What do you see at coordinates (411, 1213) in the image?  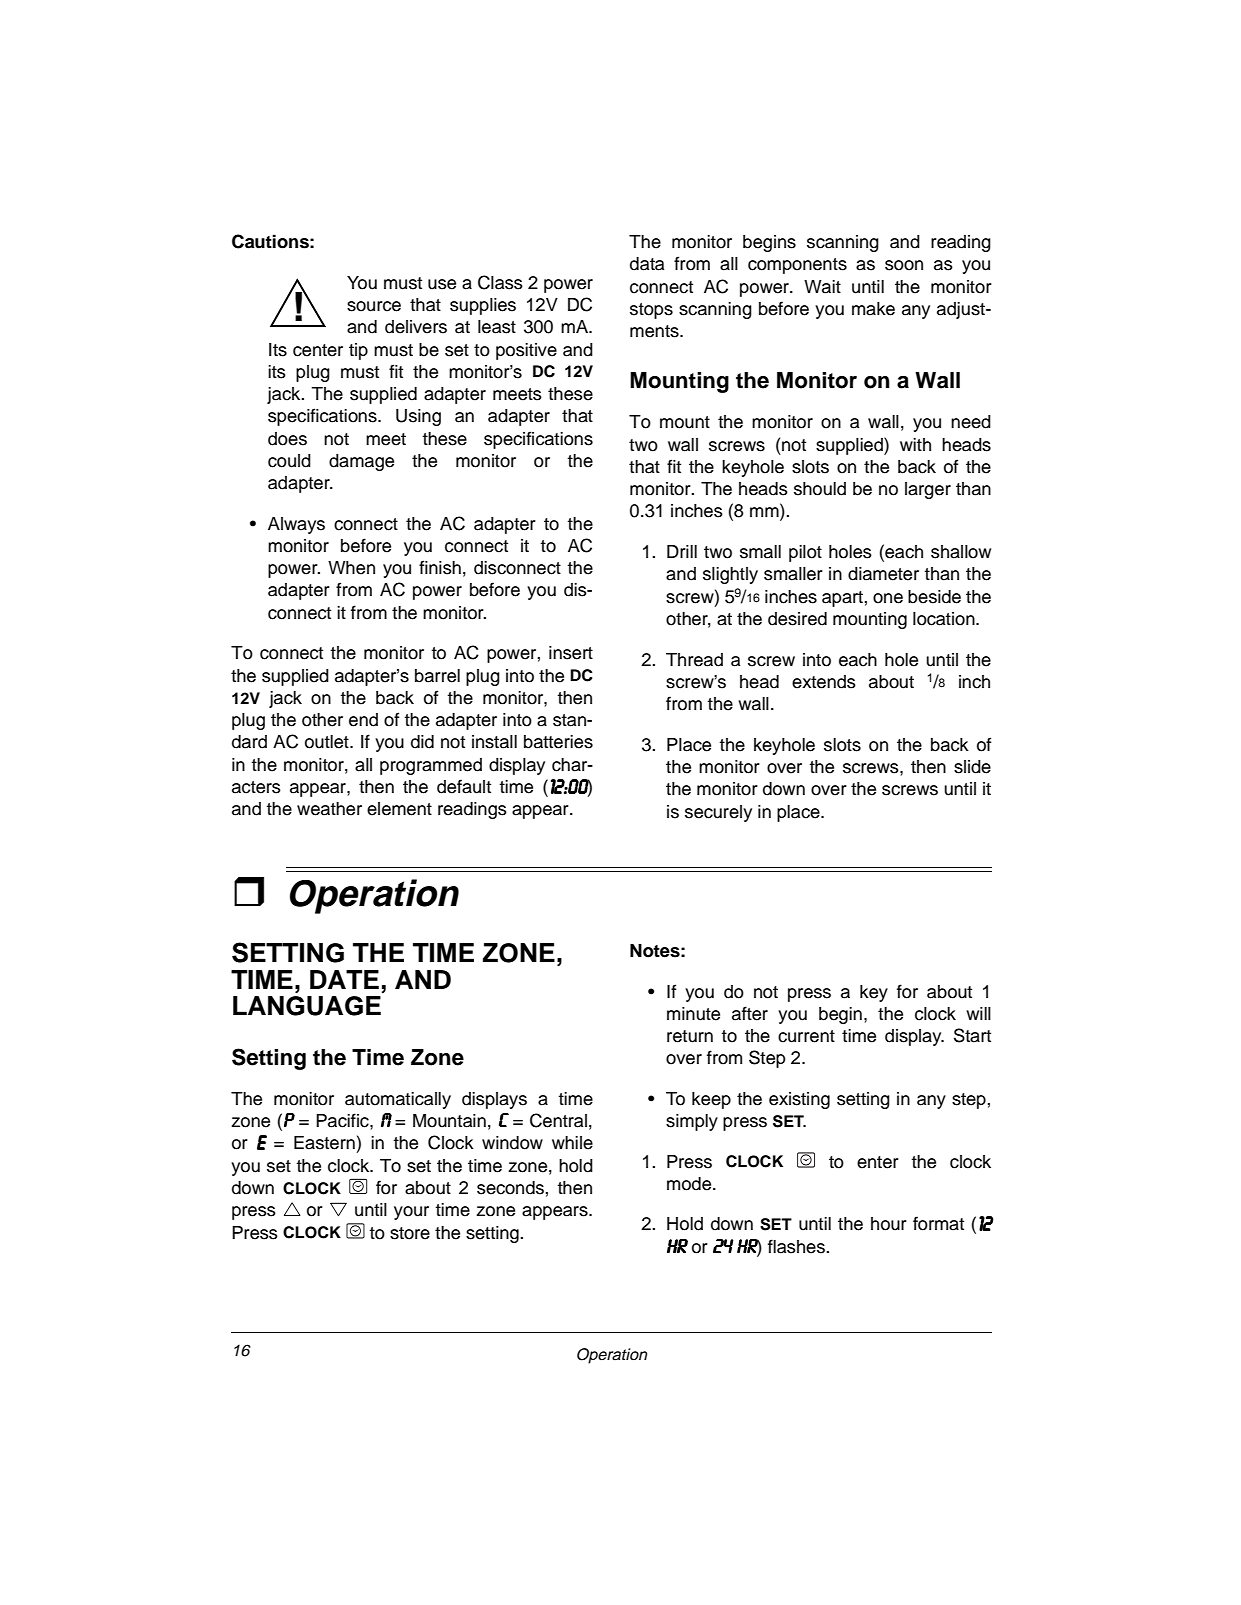 I see `your` at bounding box center [411, 1213].
